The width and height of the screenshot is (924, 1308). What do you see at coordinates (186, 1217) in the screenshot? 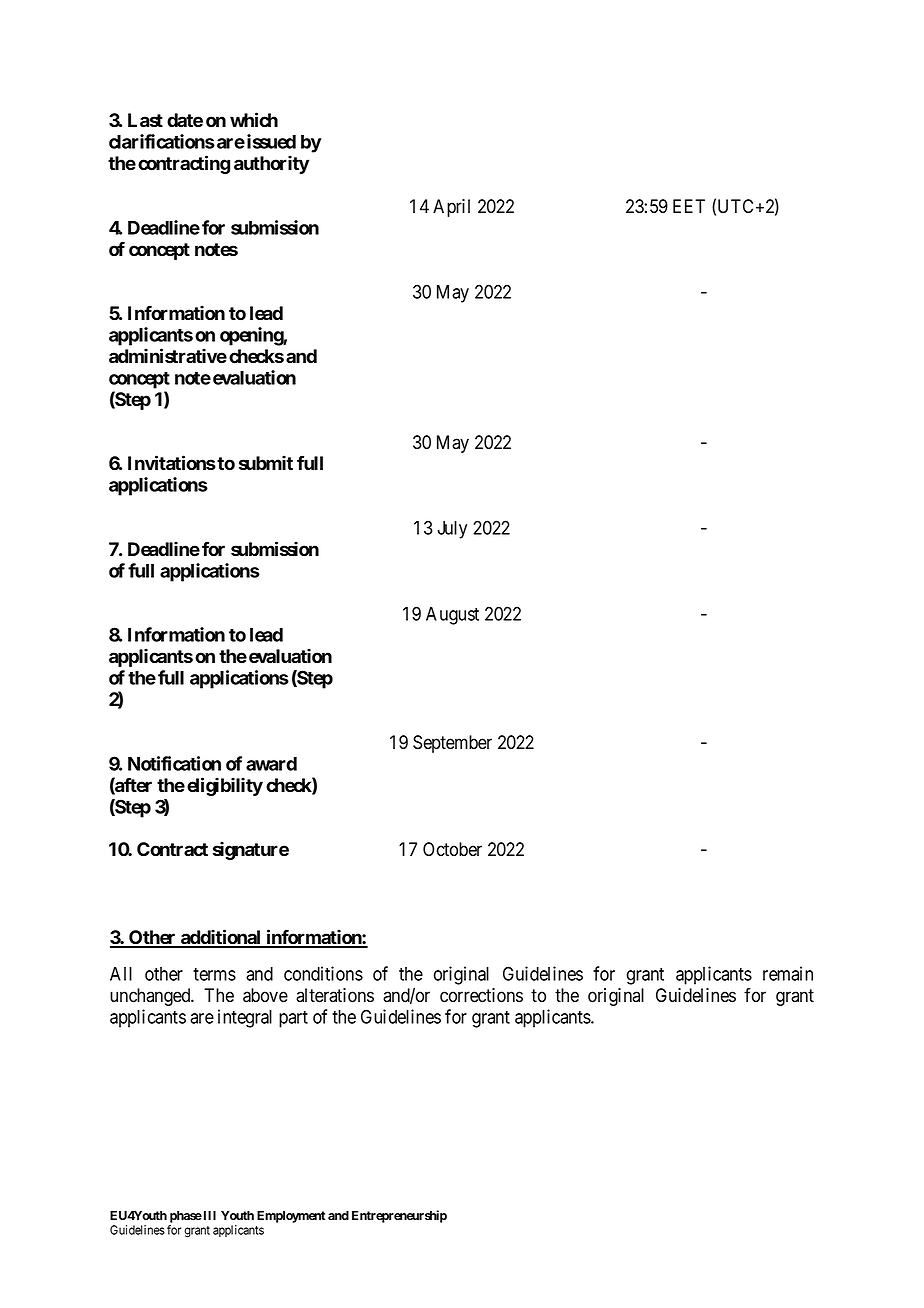
I see `phase` at bounding box center [186, 1217].
